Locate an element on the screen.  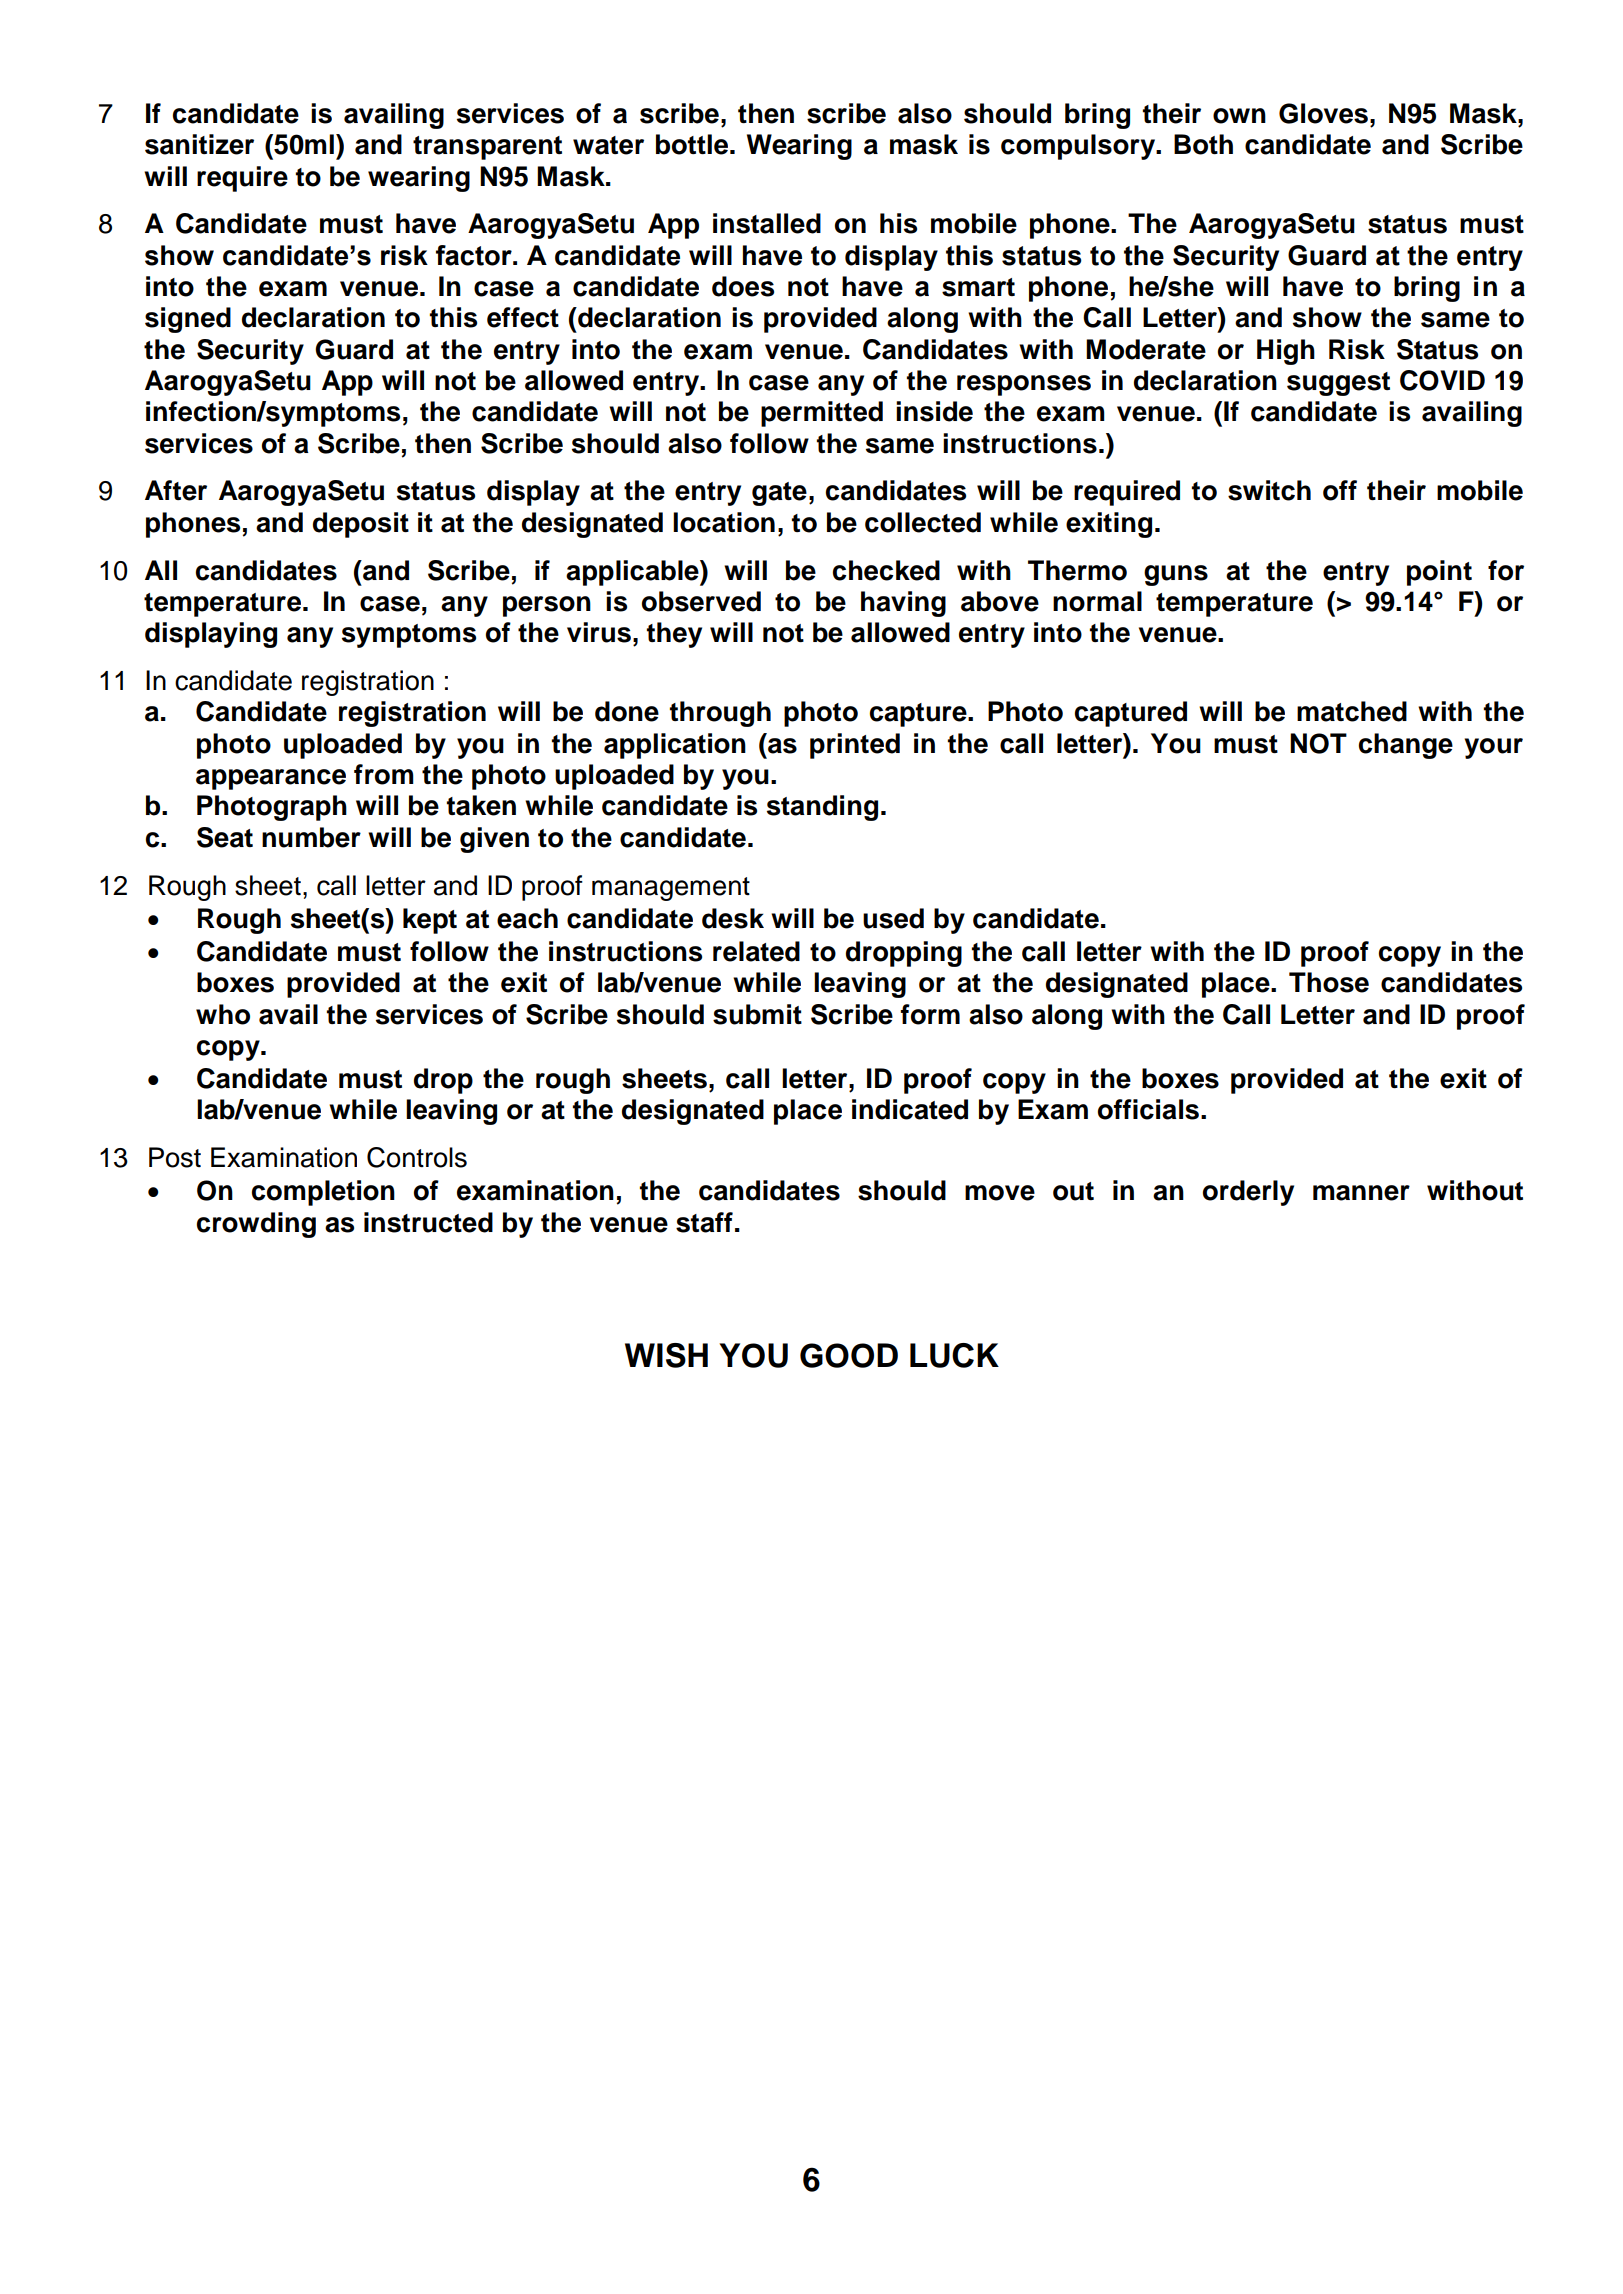
kept is located at coordinates (430, 921).
